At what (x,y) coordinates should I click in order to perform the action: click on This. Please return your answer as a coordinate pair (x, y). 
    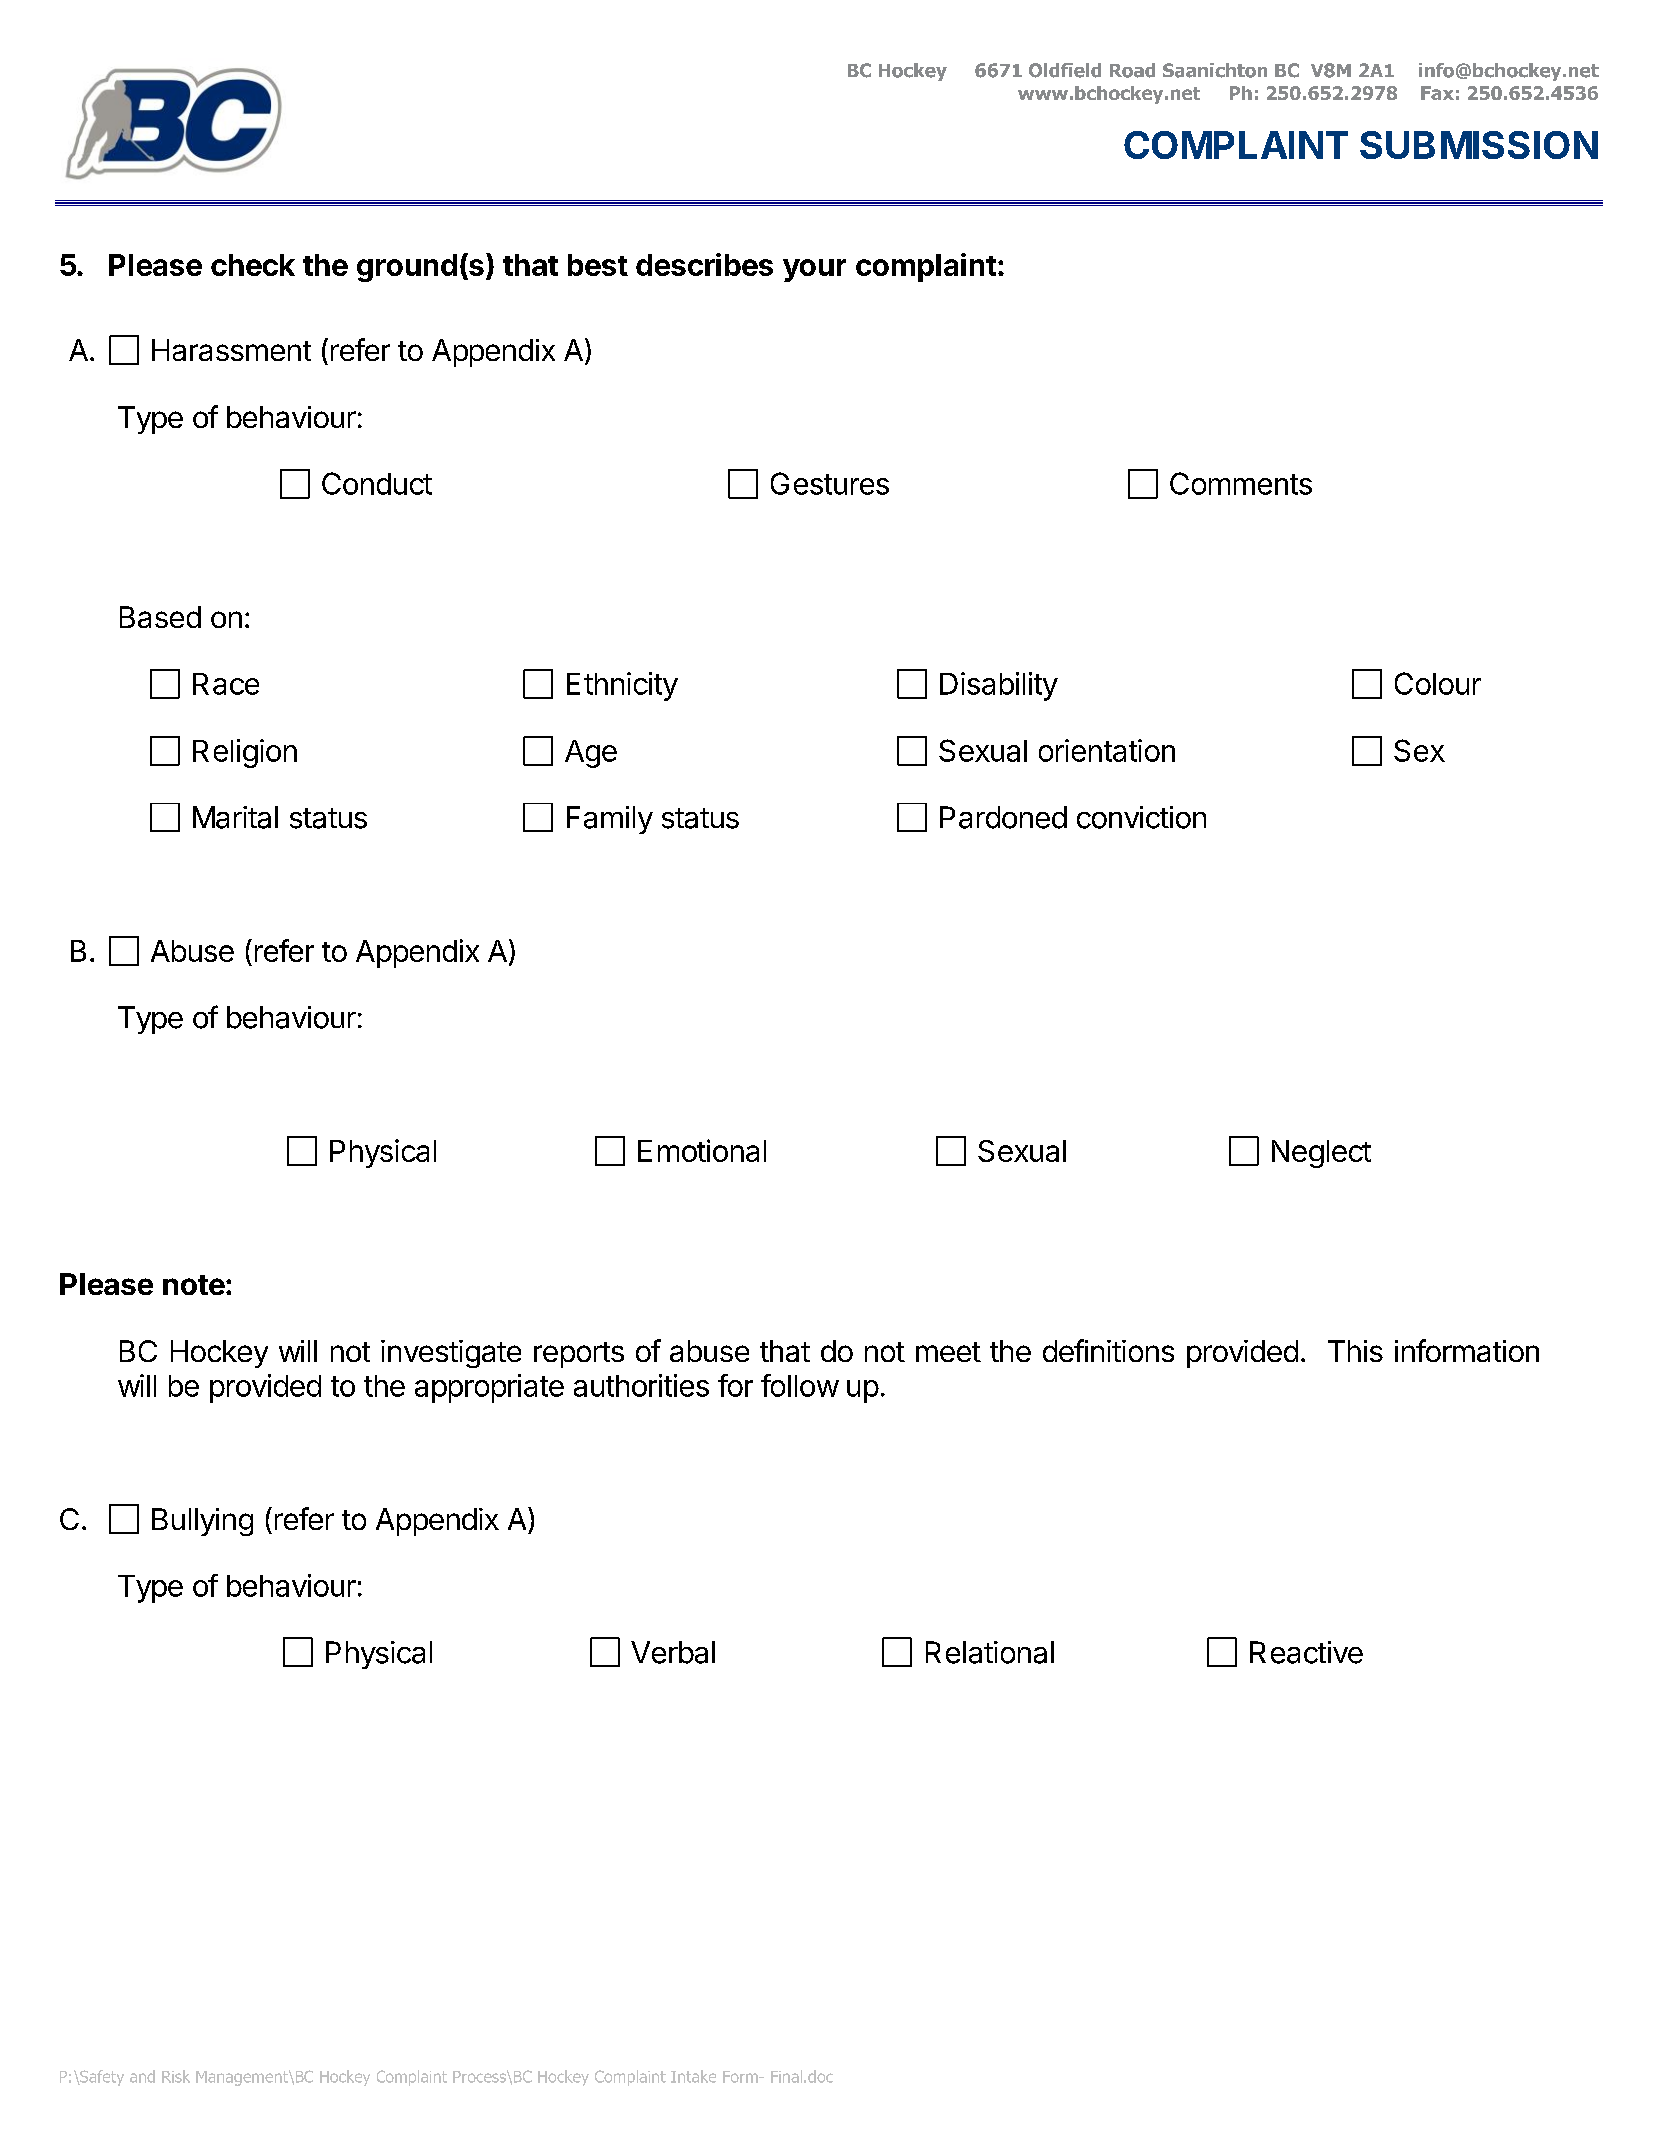
    Looking at the image, I should click on (1355, 1351).
